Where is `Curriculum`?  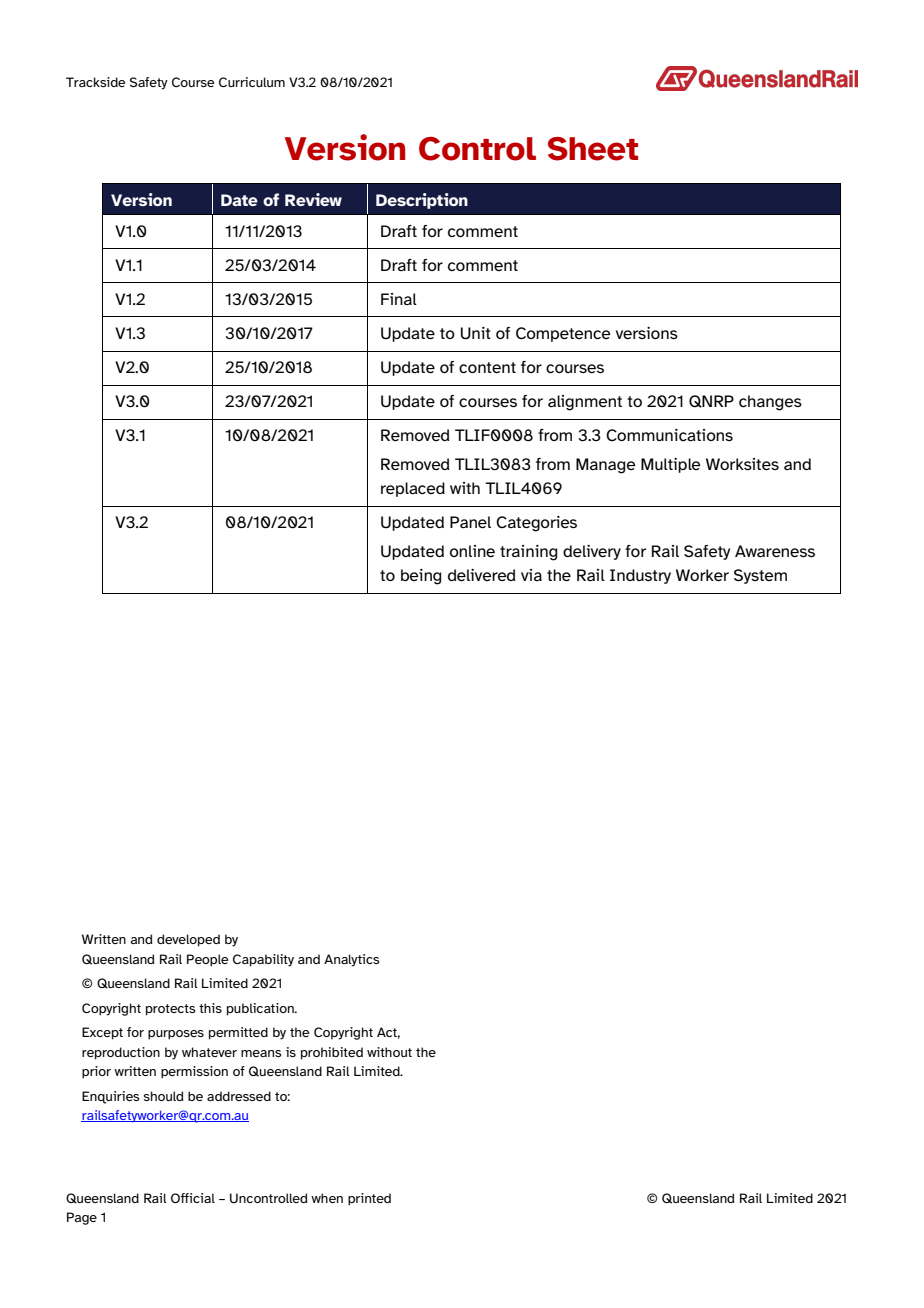
Curriculum is located at coordinates (252, 82).
